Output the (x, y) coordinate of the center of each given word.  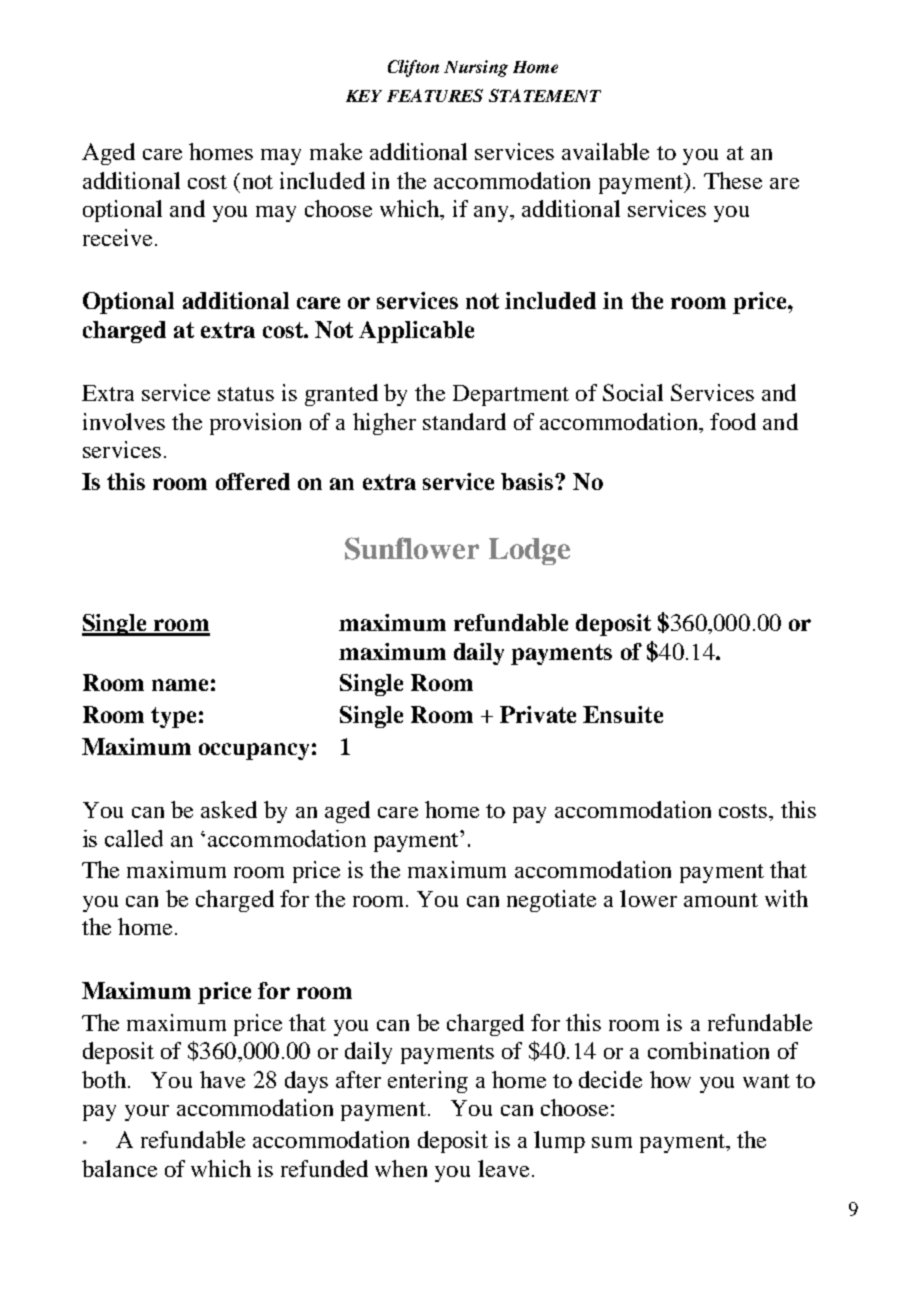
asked (229, 809)
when (401, 1168)
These (733, 180)
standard (464, 421)
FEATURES (435, 95)
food (733, 421)
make (336, 151)
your (147, 1113)
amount (721, 900)
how (670, 1079)
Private (538, 714)
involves (124, 421)
